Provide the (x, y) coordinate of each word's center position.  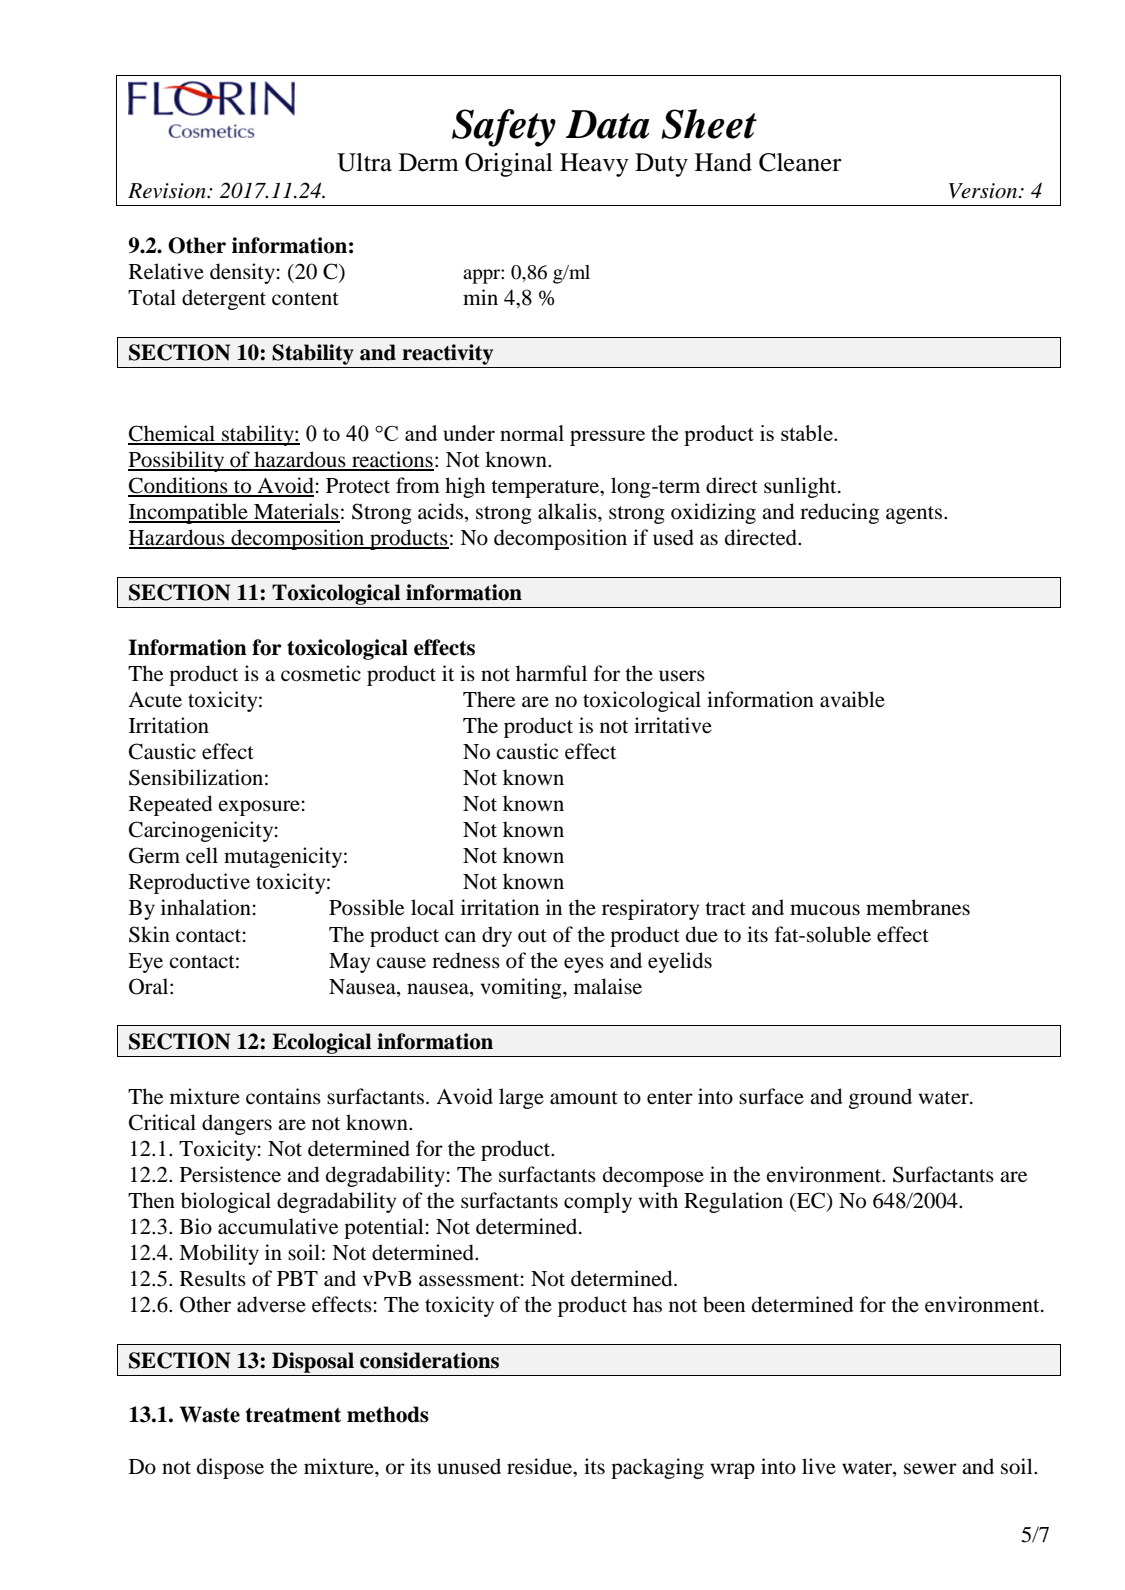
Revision (168, 191)
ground (880, 1098)
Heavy (594, 165)
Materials (296, 512)
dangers (237, 1124)
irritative (673, 725)
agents (915, 515)
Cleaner (800, 162)
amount (584, 1098)
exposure (259, 808)
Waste (210, 1414)
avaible (852, 699)
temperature (546, 489)
